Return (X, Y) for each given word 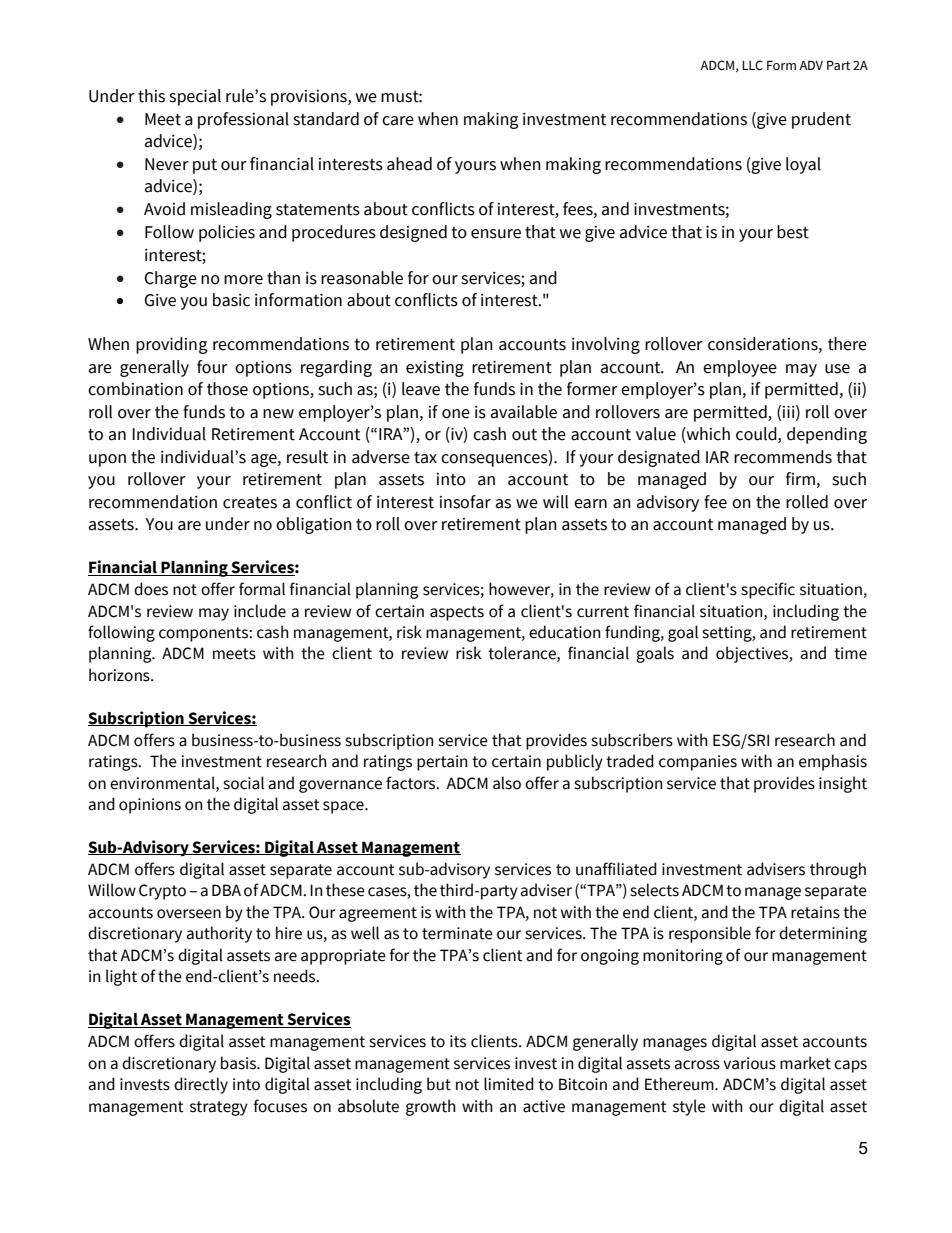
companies (698, 763)
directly (201, 1085)
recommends (783, 457)
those (227, 389)
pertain (442, 763)
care (398, 121)
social (243, 783)
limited (509, 1084)
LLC (752, 65)
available (524, 412)
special (195, 97)
